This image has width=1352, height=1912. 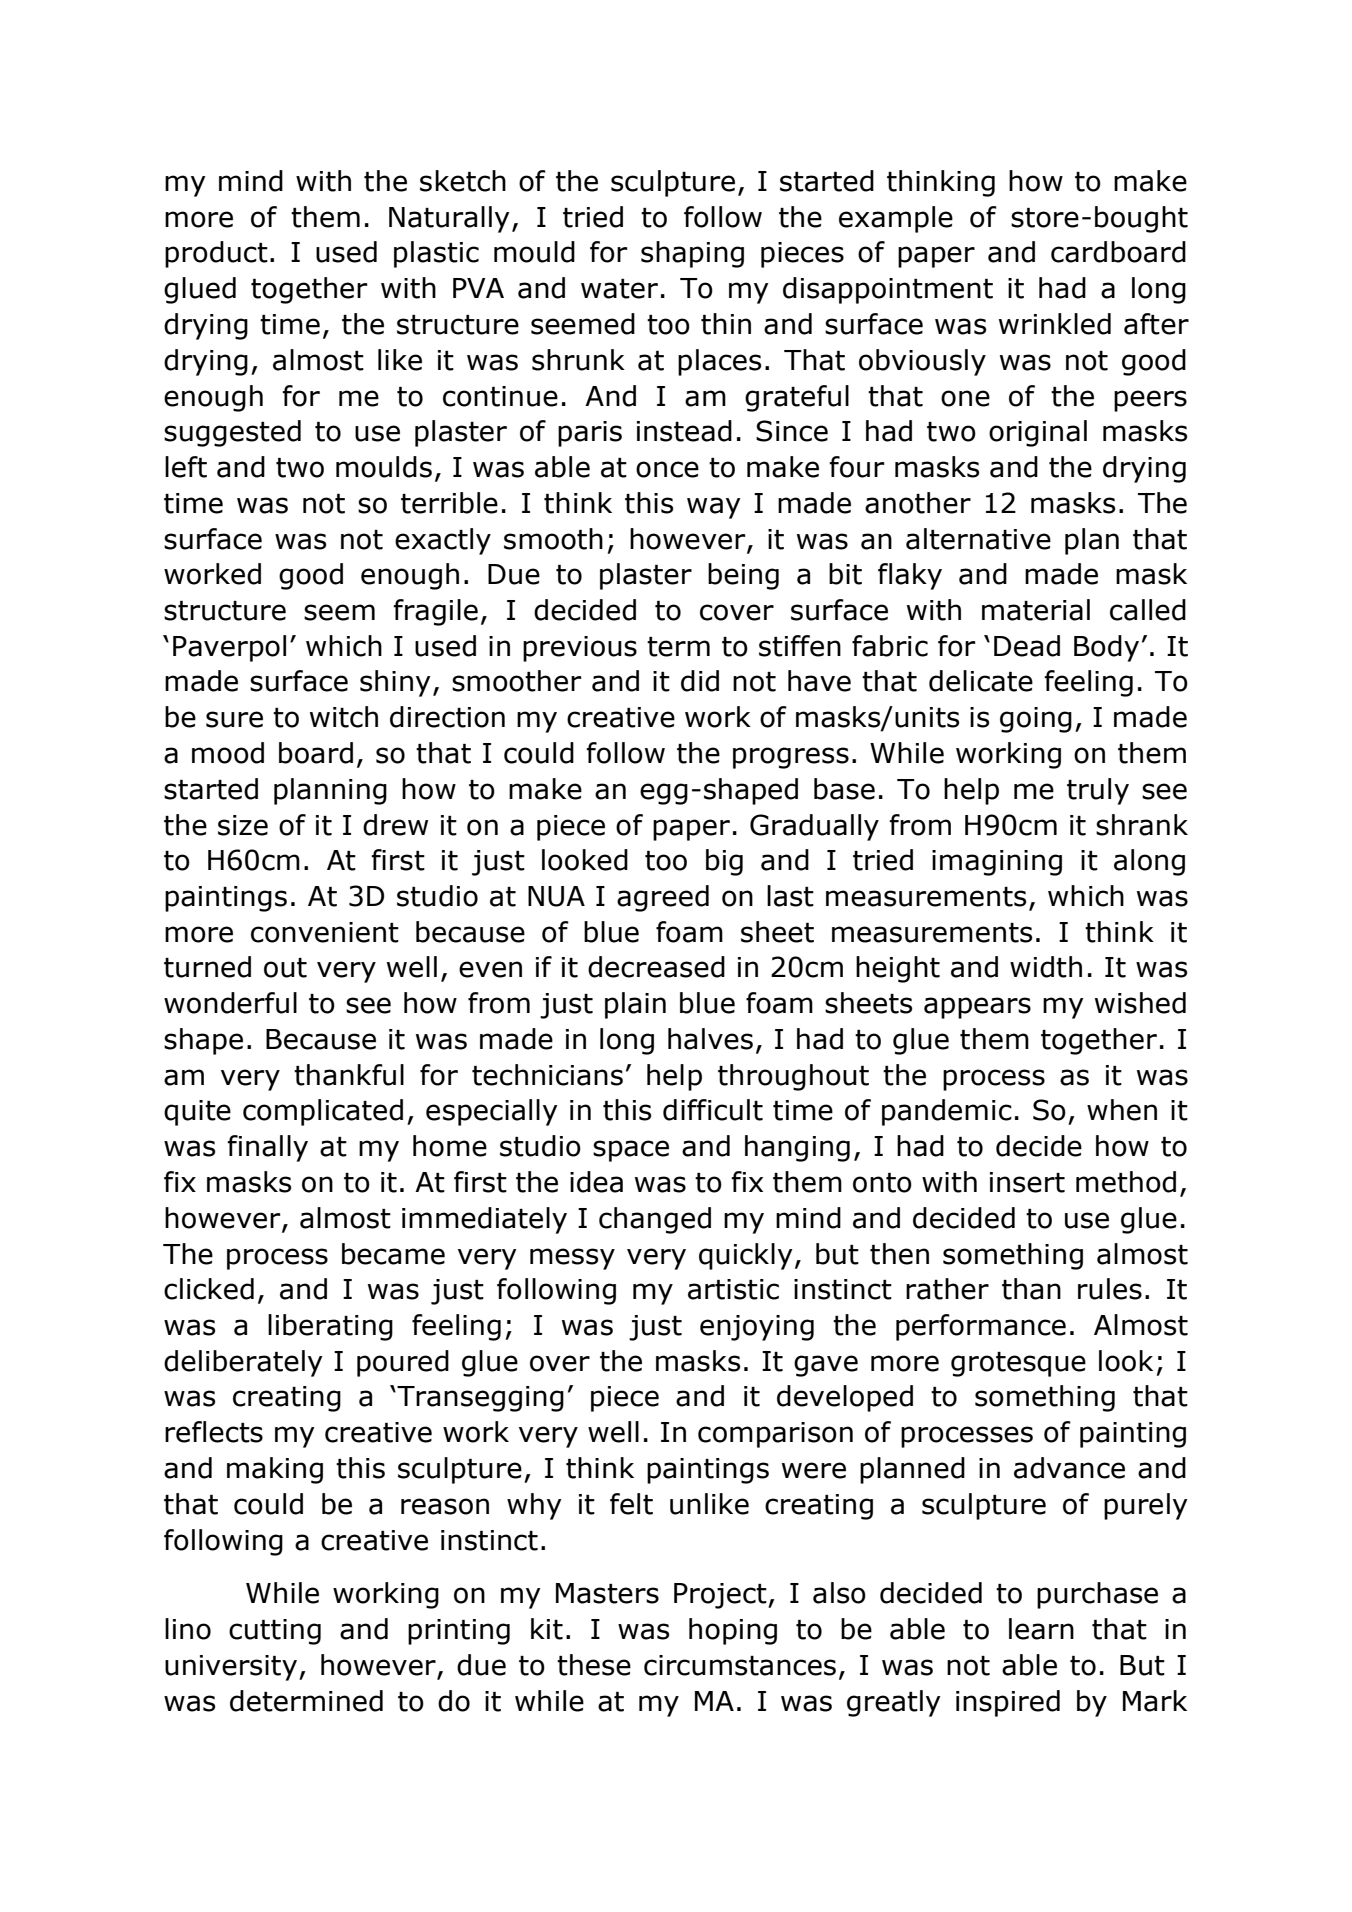 I want to click on did, so click(x=700, y=681).
